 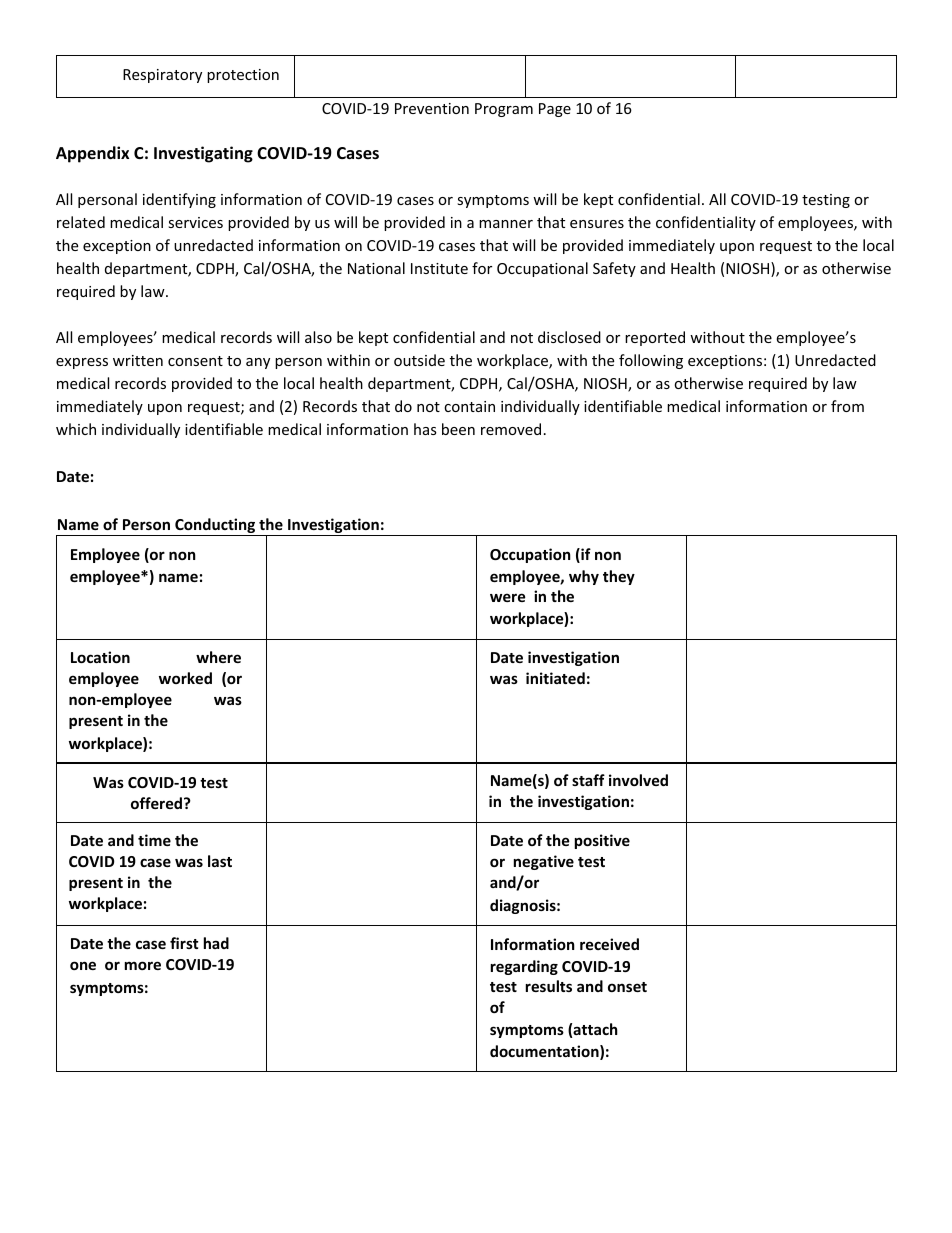 I want to click on onset, so click(x=627, y=987).
